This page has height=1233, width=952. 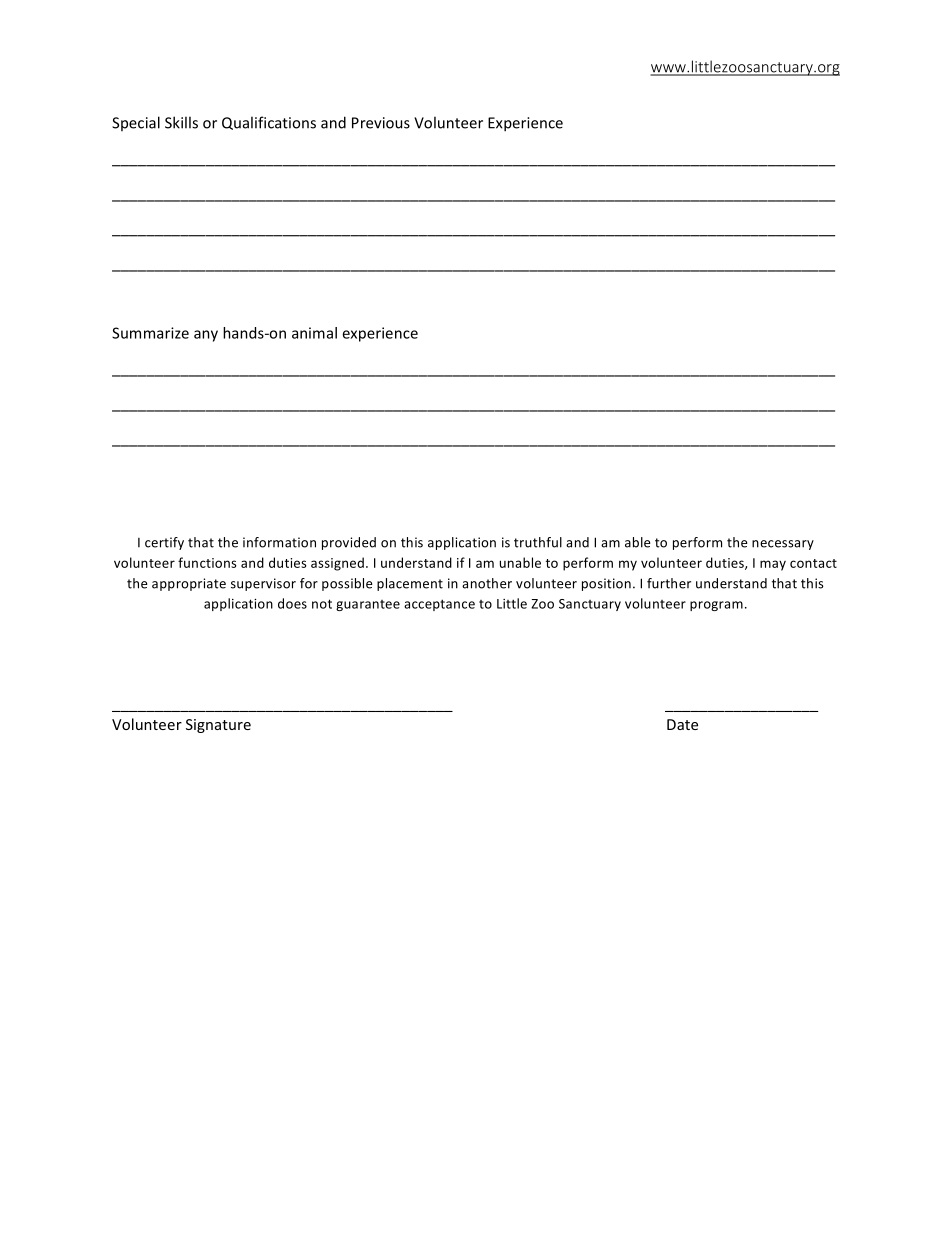 What do you see at coordinates (164, 543) in the page?
I see `certify` at bounding box center [164, 543].
